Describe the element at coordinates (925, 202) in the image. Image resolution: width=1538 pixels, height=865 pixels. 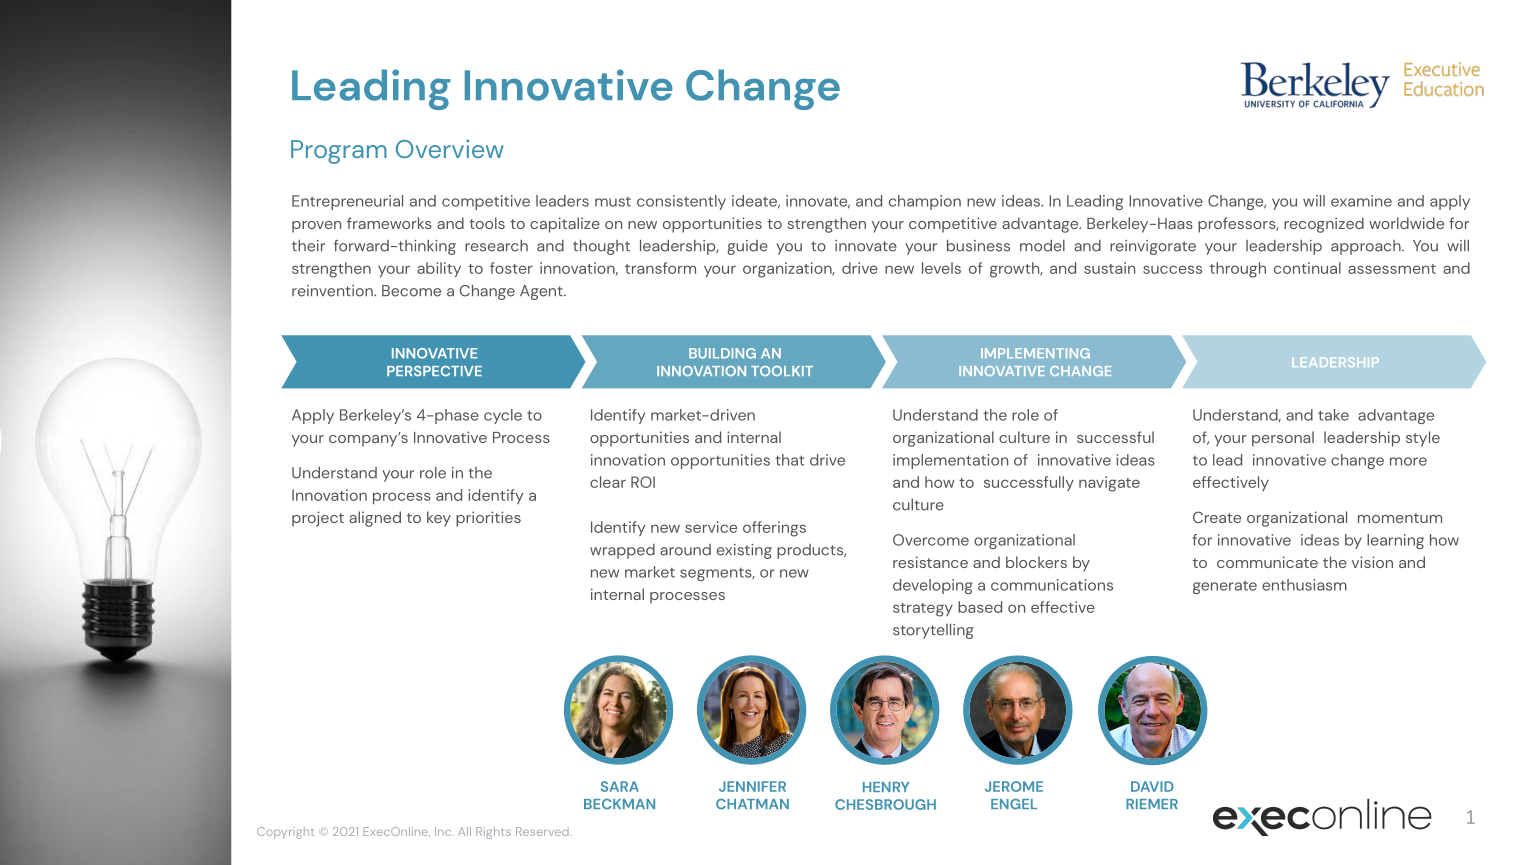
I see `champion` at that location.
